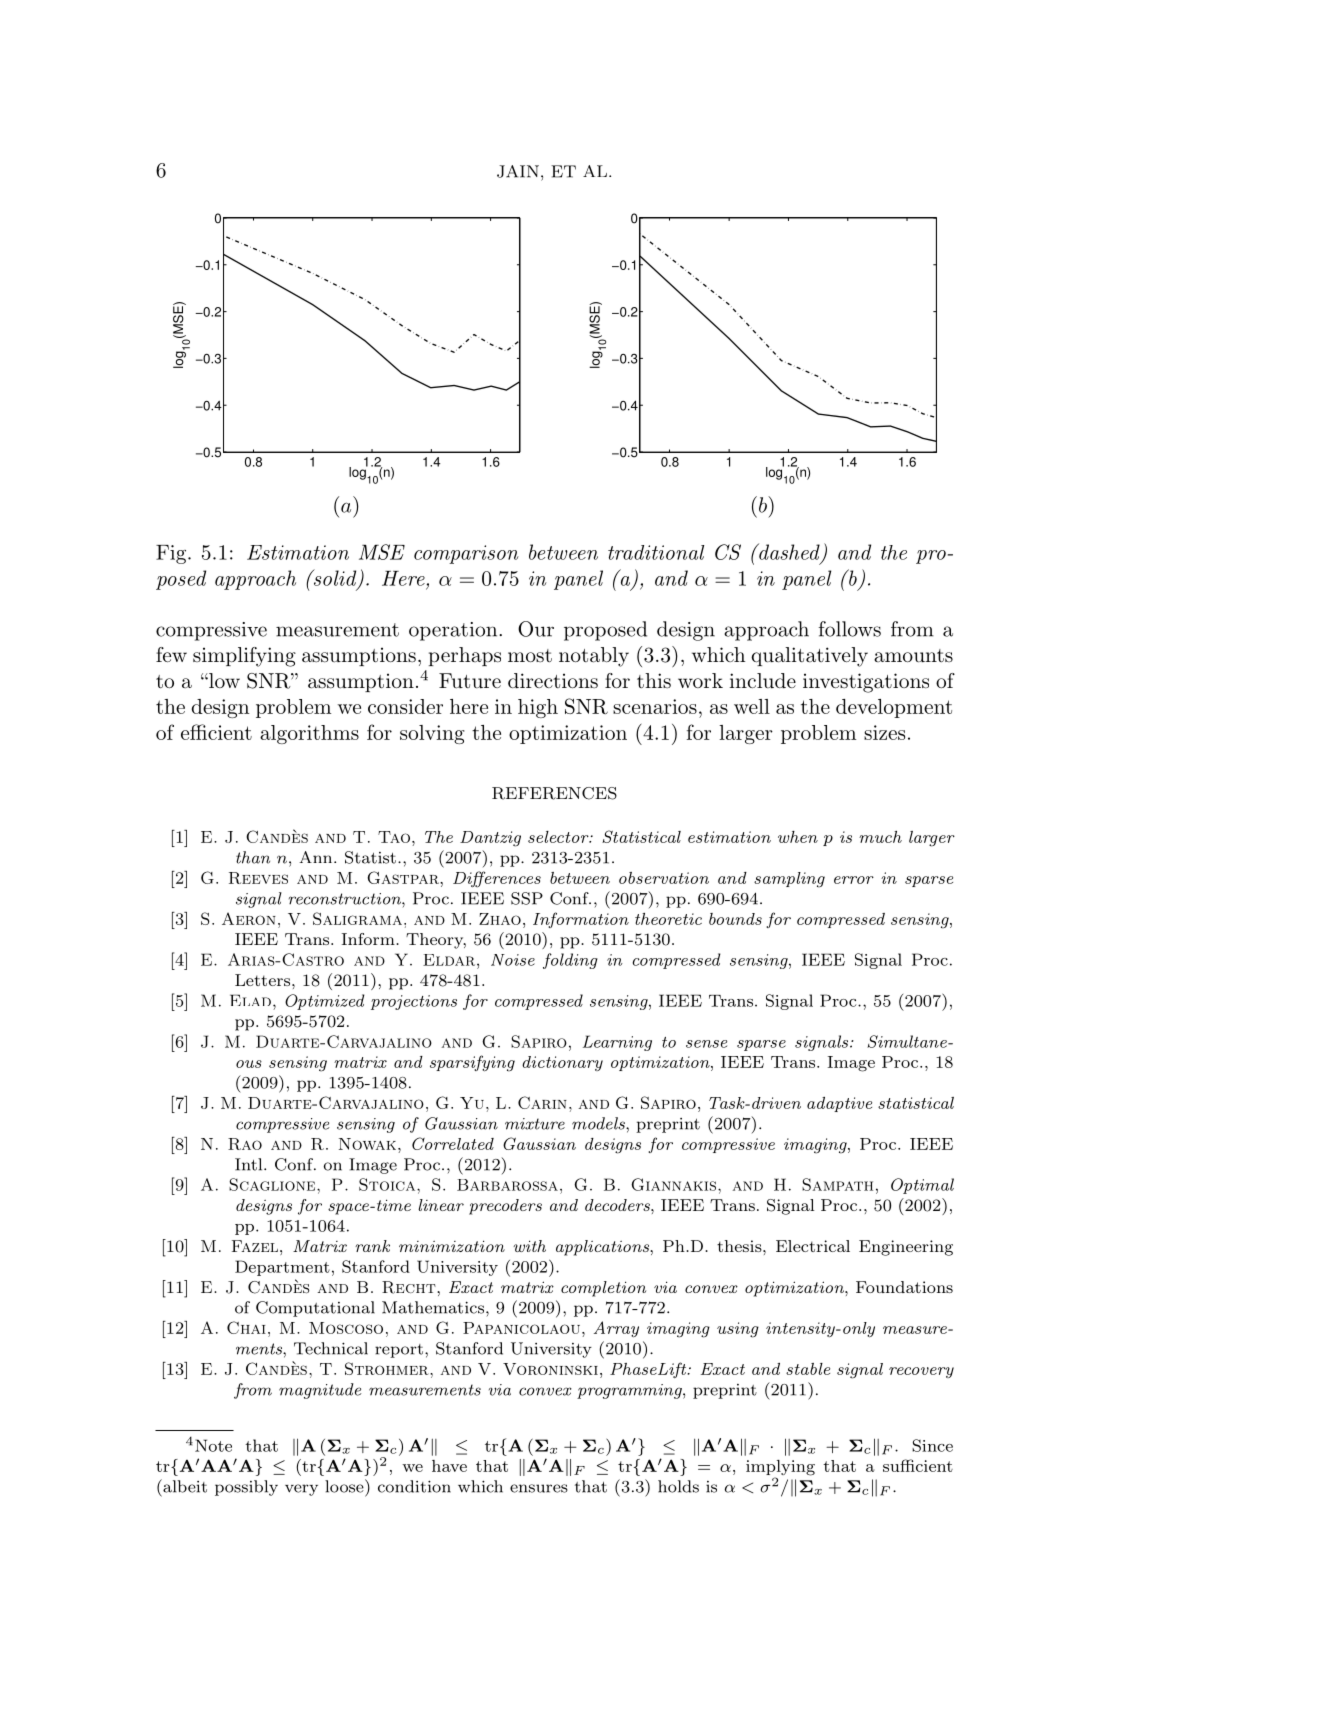  I want to click on Fig, so click(172, 554).
